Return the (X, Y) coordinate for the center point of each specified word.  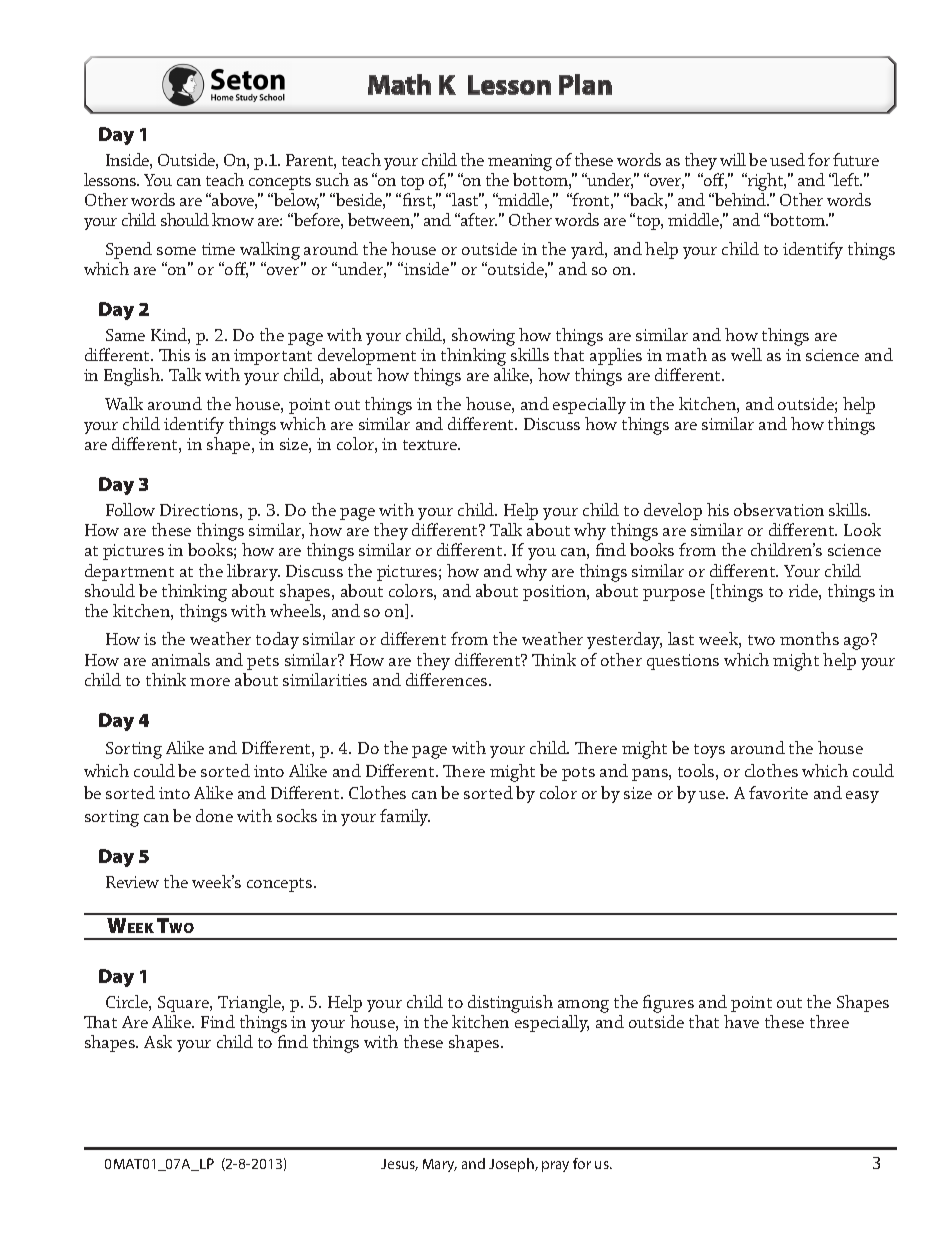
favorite (778, 792)
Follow (130, 509)
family (405, 817)
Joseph (512, 1165)
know (233, 219)
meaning (520, 162)
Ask (158, 1041)
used (787, 159)
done (214, 815)
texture (431, 445)
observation (779, 509)
